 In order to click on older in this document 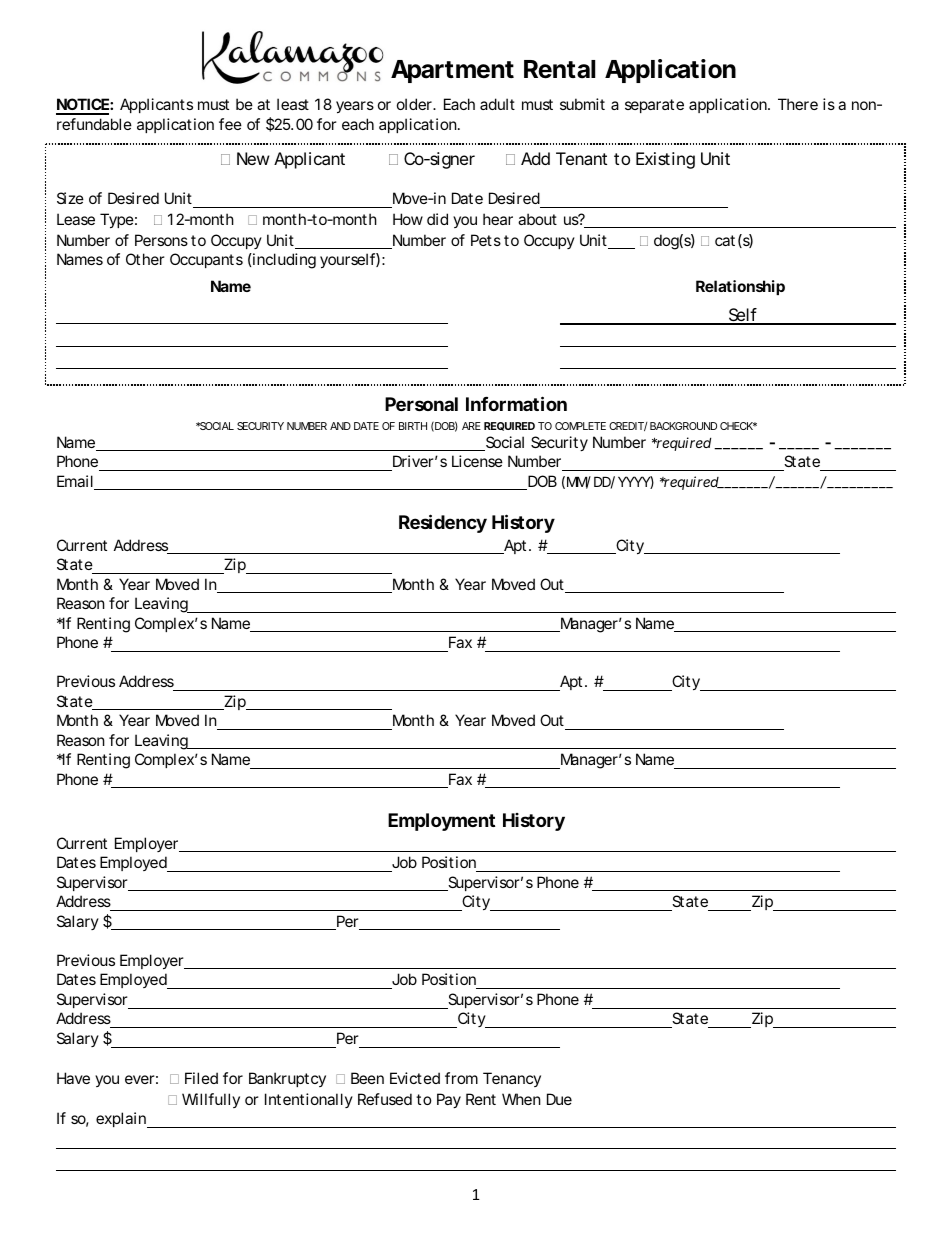, I will do `click(416, 104)`.
